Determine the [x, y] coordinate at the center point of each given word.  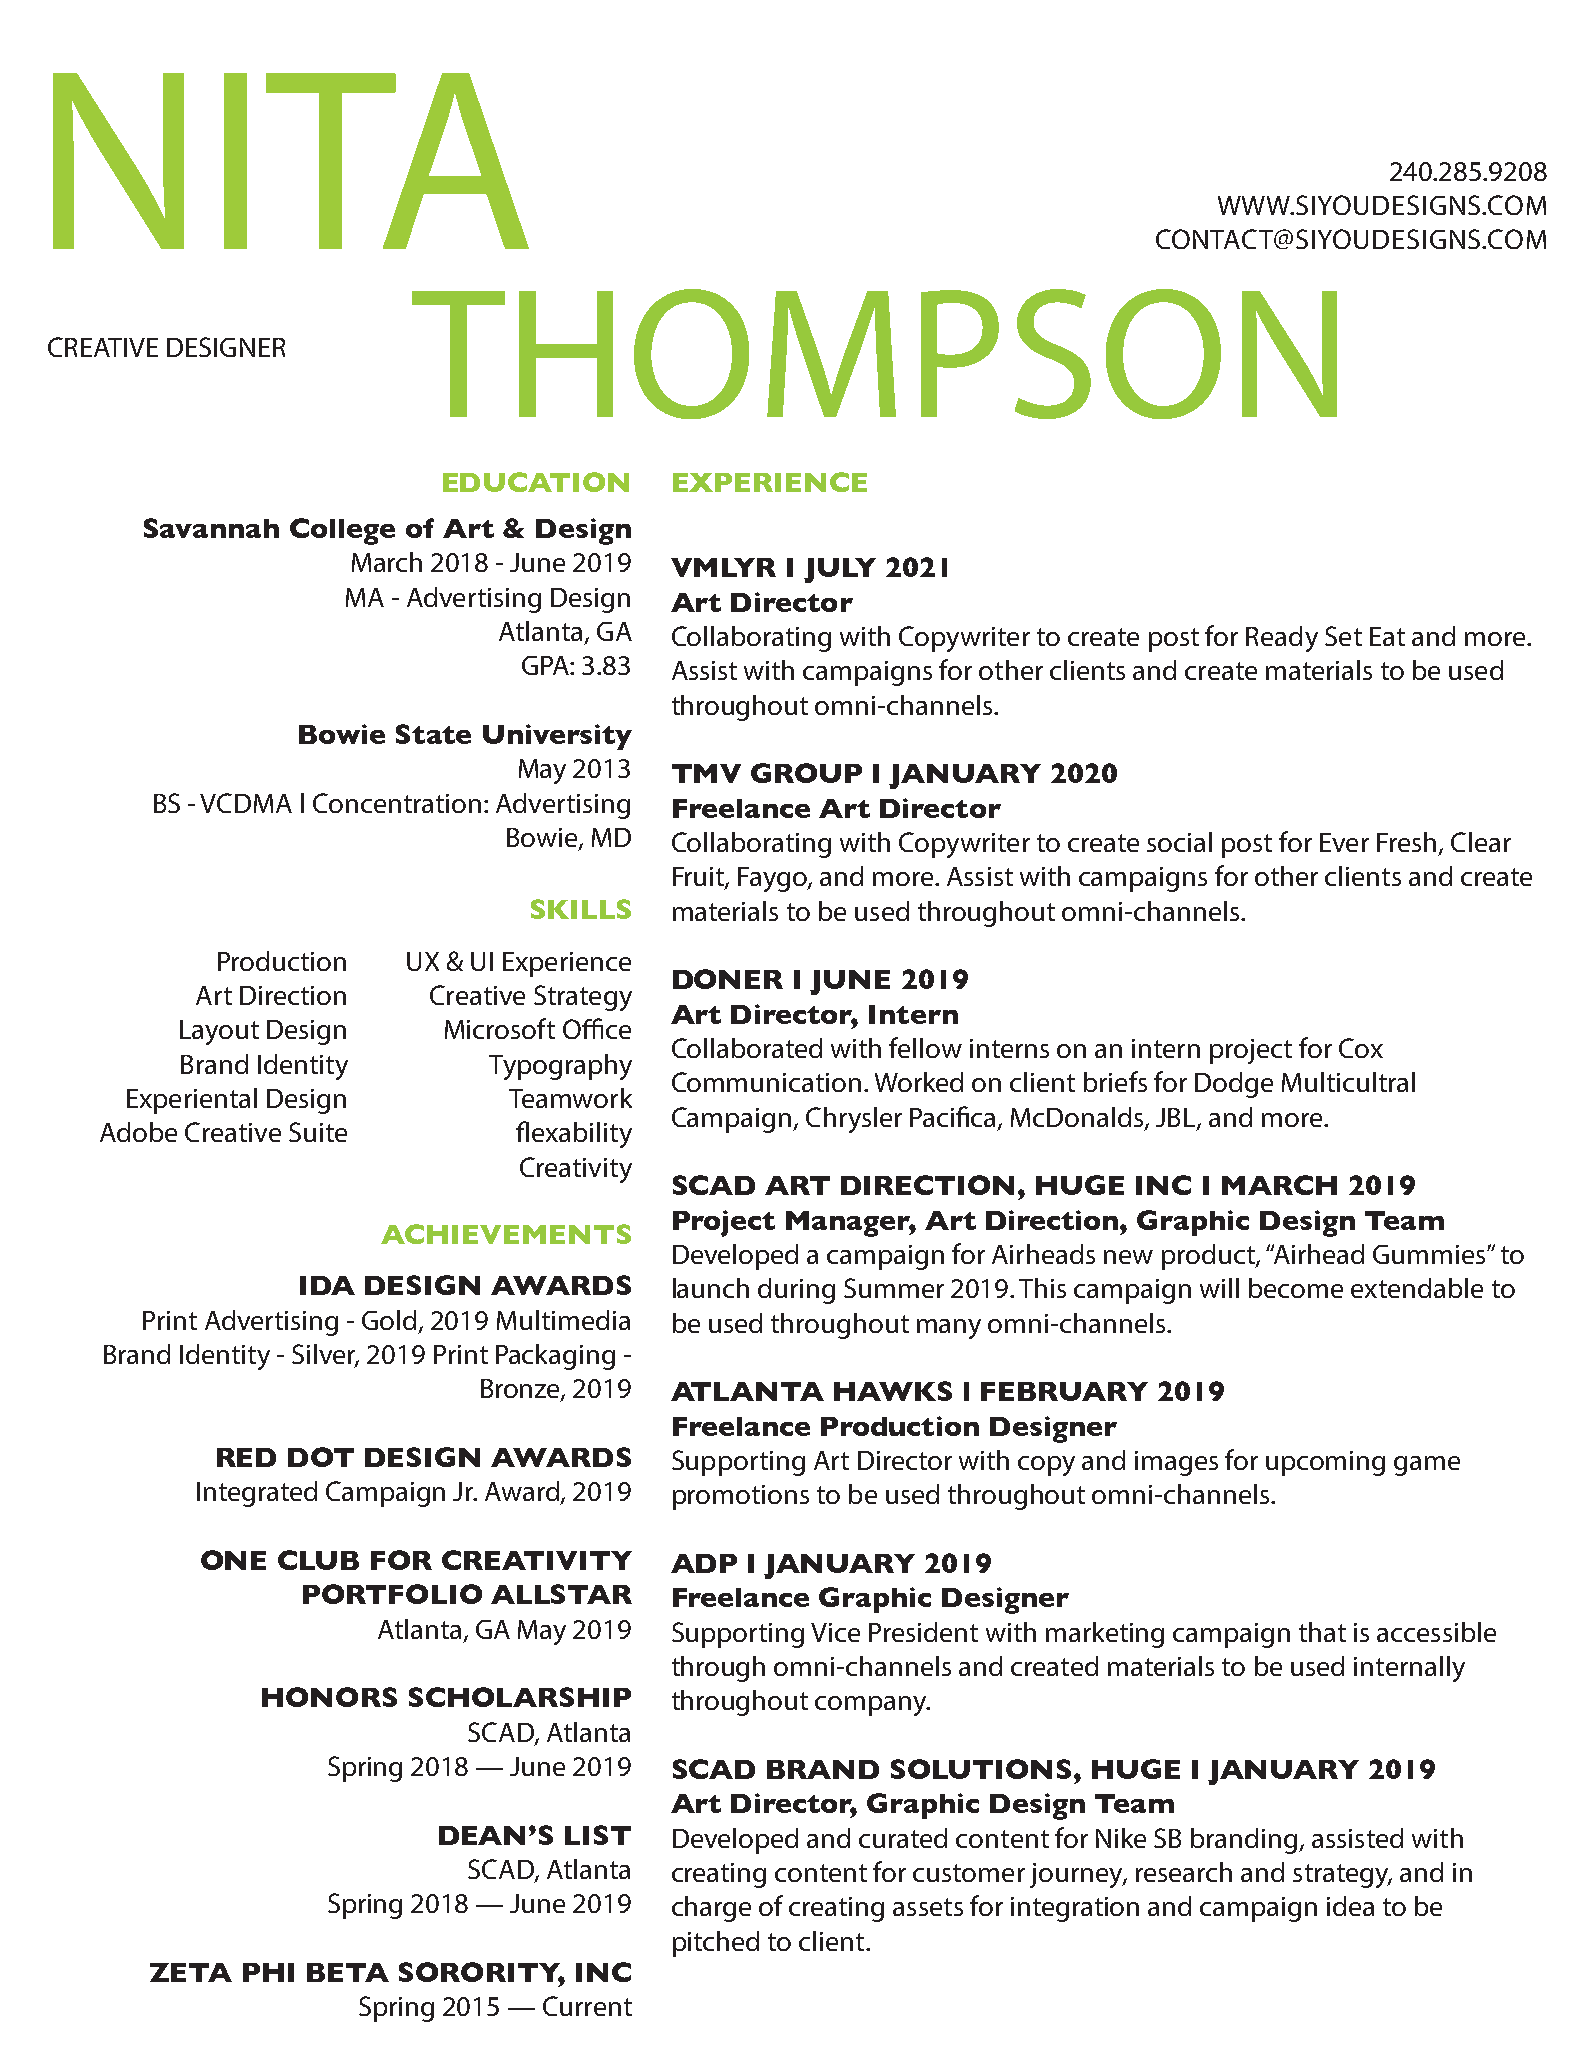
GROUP [806, 773]
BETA [348, 1972]
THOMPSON [874, 354]
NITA [291, 161]
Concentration [397, 803]
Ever [1344, 842]
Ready [1282, 639]
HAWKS [893, 1391]
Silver [325, 1355]
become [1296, 1288]
